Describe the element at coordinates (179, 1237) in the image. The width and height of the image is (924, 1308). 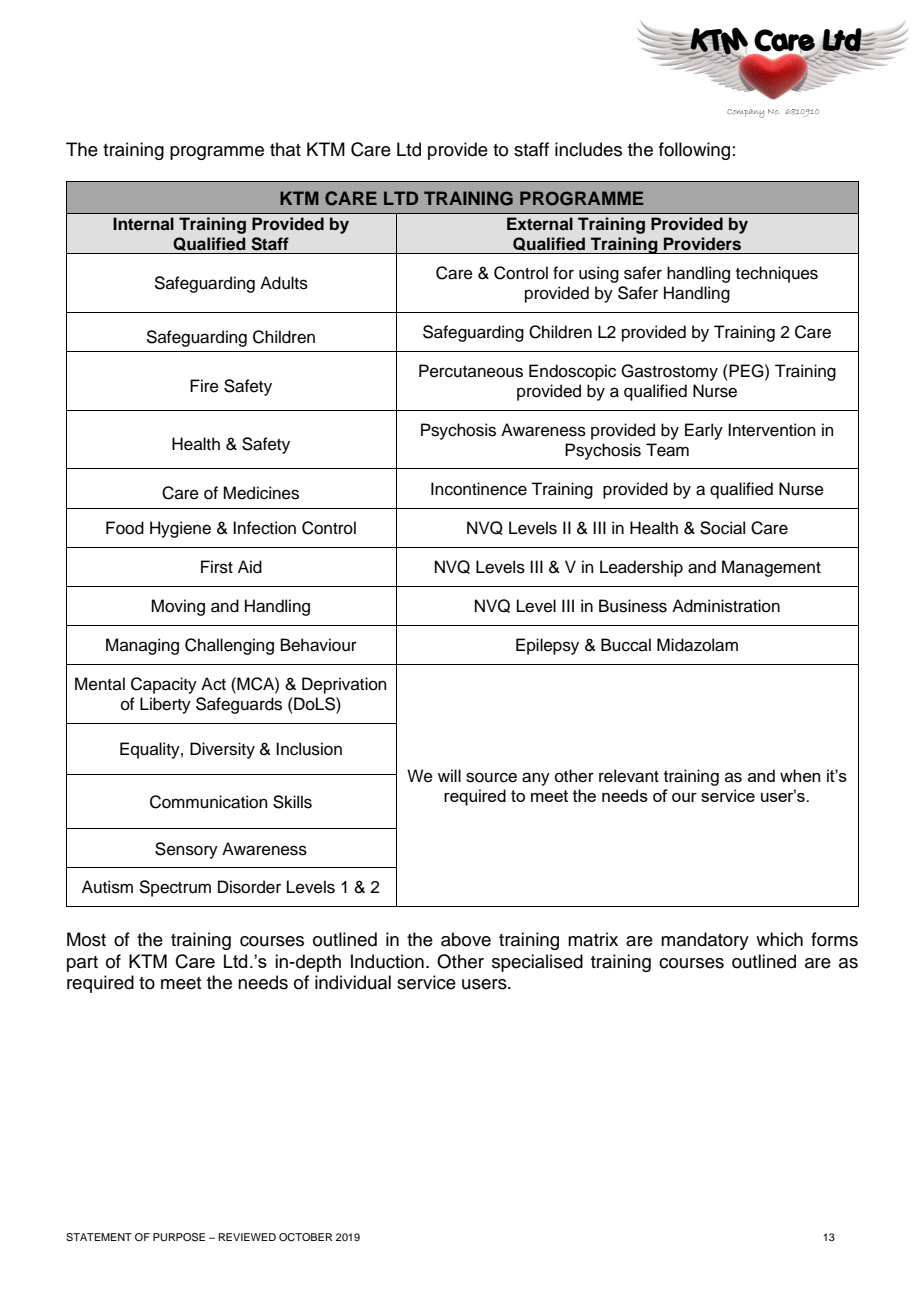
I see `PURPOSE` at that location.
